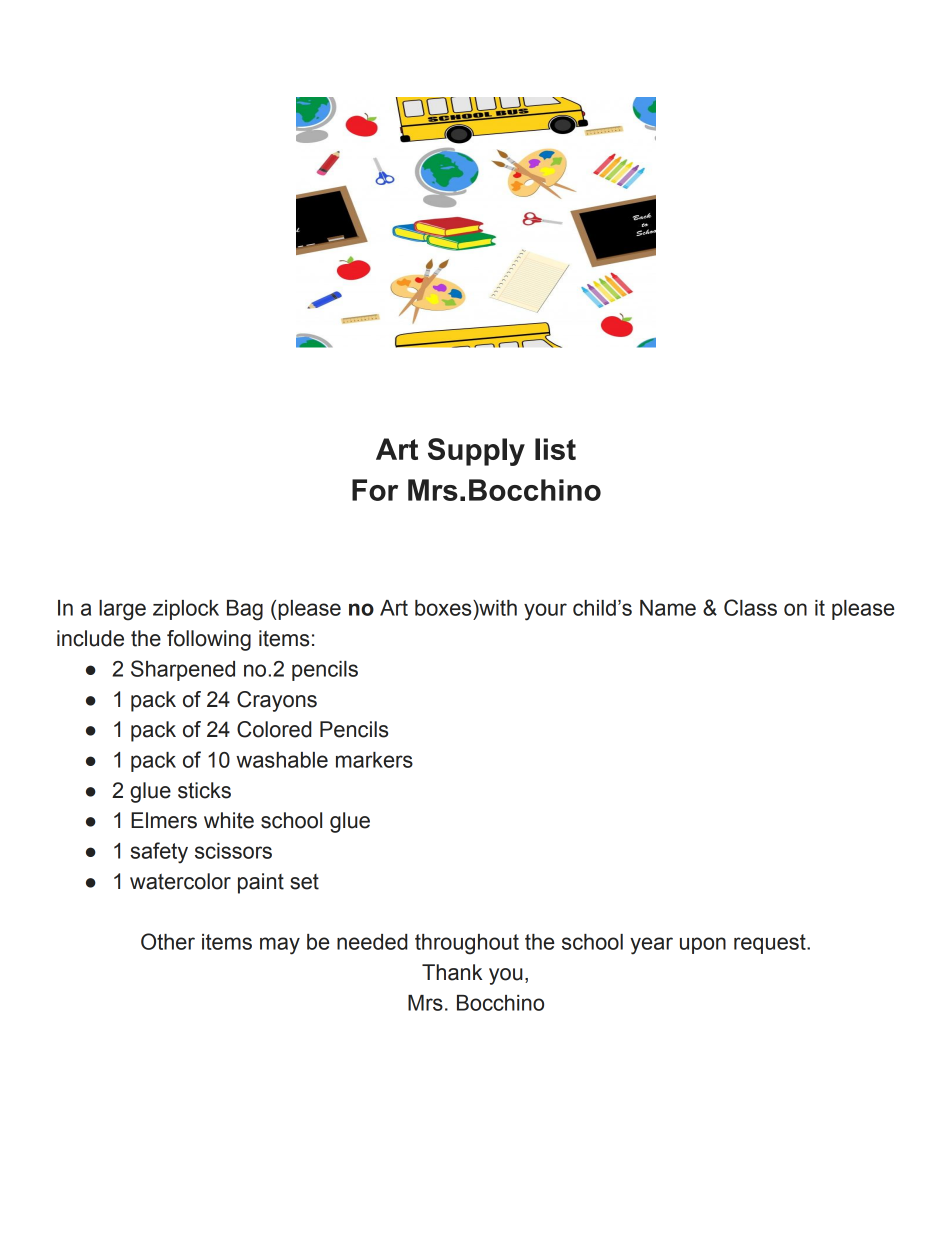 Image resolution: width=952 pixels, height=1233 pixels. What do you see at coordinates (703, 945) in the screenshot?
I see `upon` at bounding box center [703, 945].
